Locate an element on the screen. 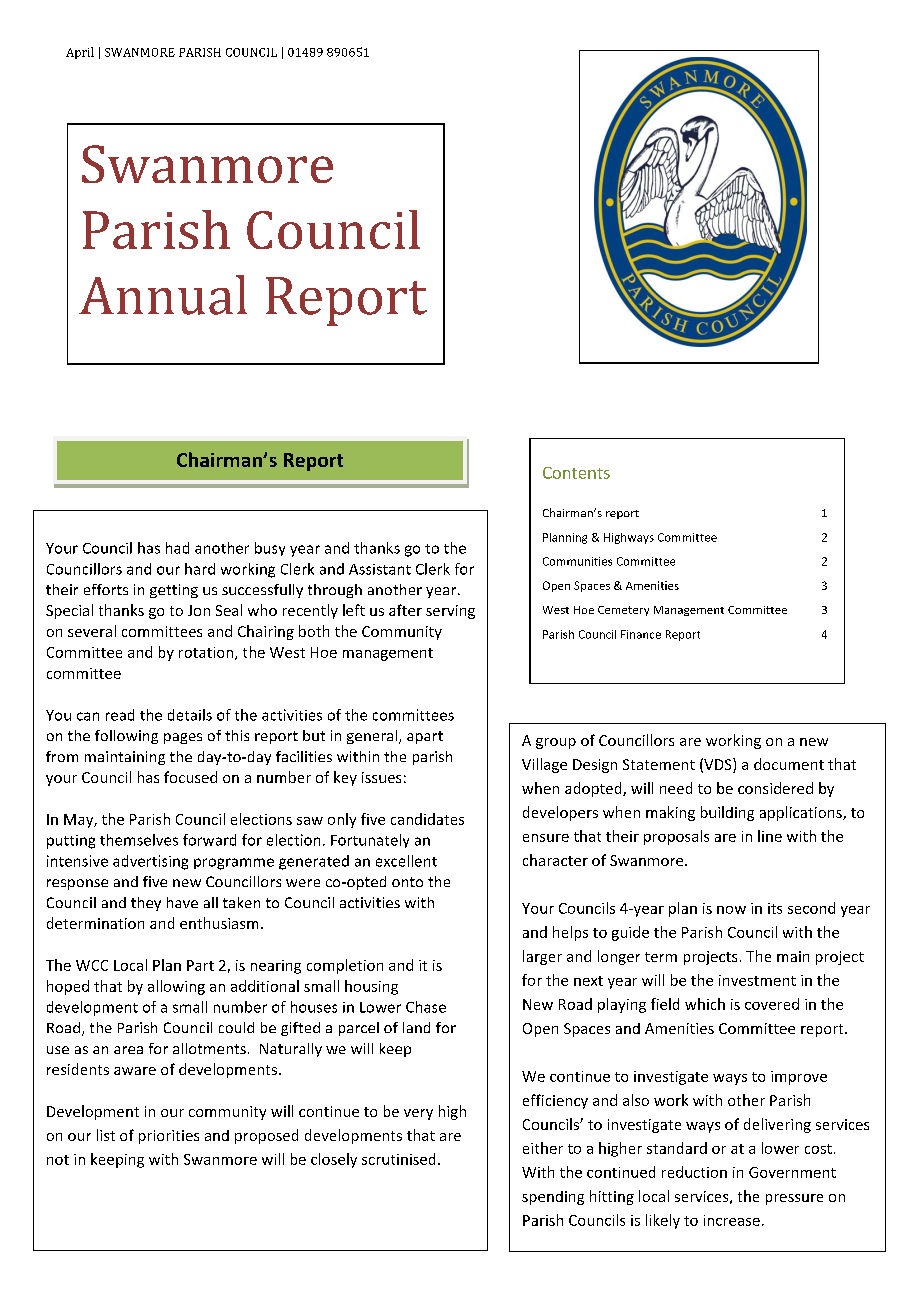 Image resolution: width=924 pixels, height=1308 pixels. Contents is located at coordinates (576, 473).
